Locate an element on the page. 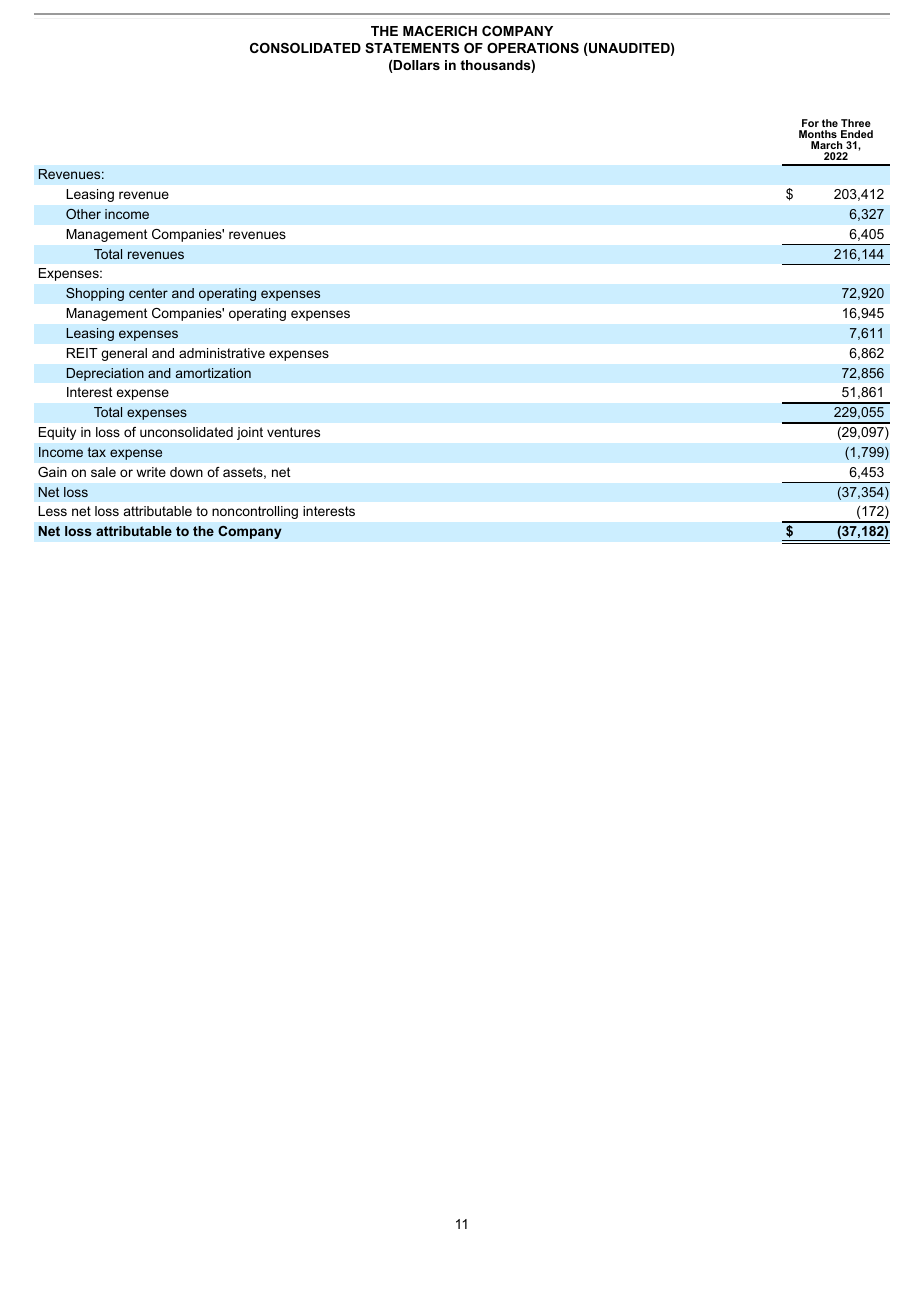 This page has height=1309, width=924. administrative is located at coordinates (222, 353).
